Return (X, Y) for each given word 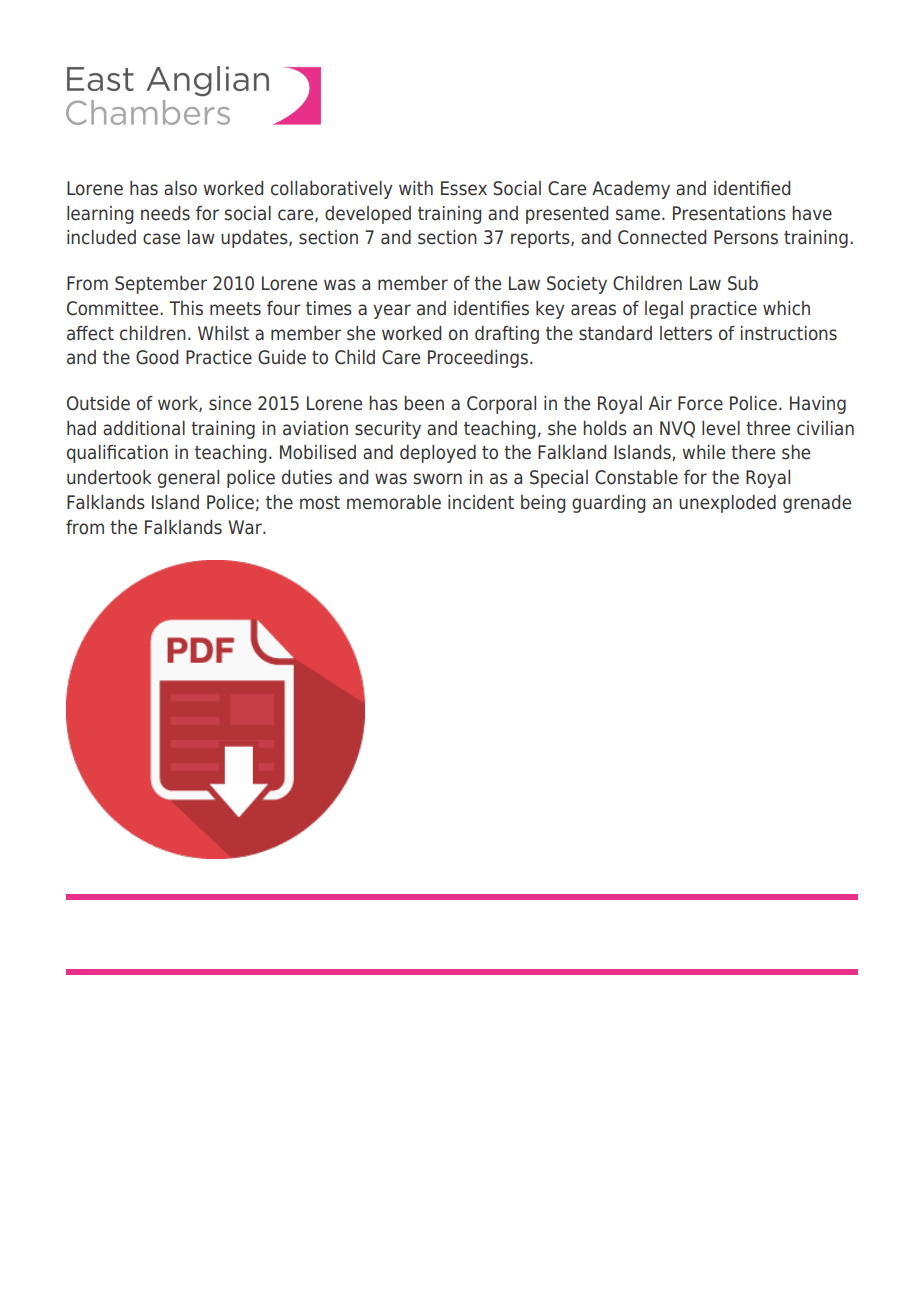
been (424, 403)
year (392, 311)
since (230, 403)
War (246, 527)
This (186, 308)
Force (700, 403)
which (786, 308)
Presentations (729, 213)
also (180, 188)
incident (481, 502)
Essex (464, 188)
